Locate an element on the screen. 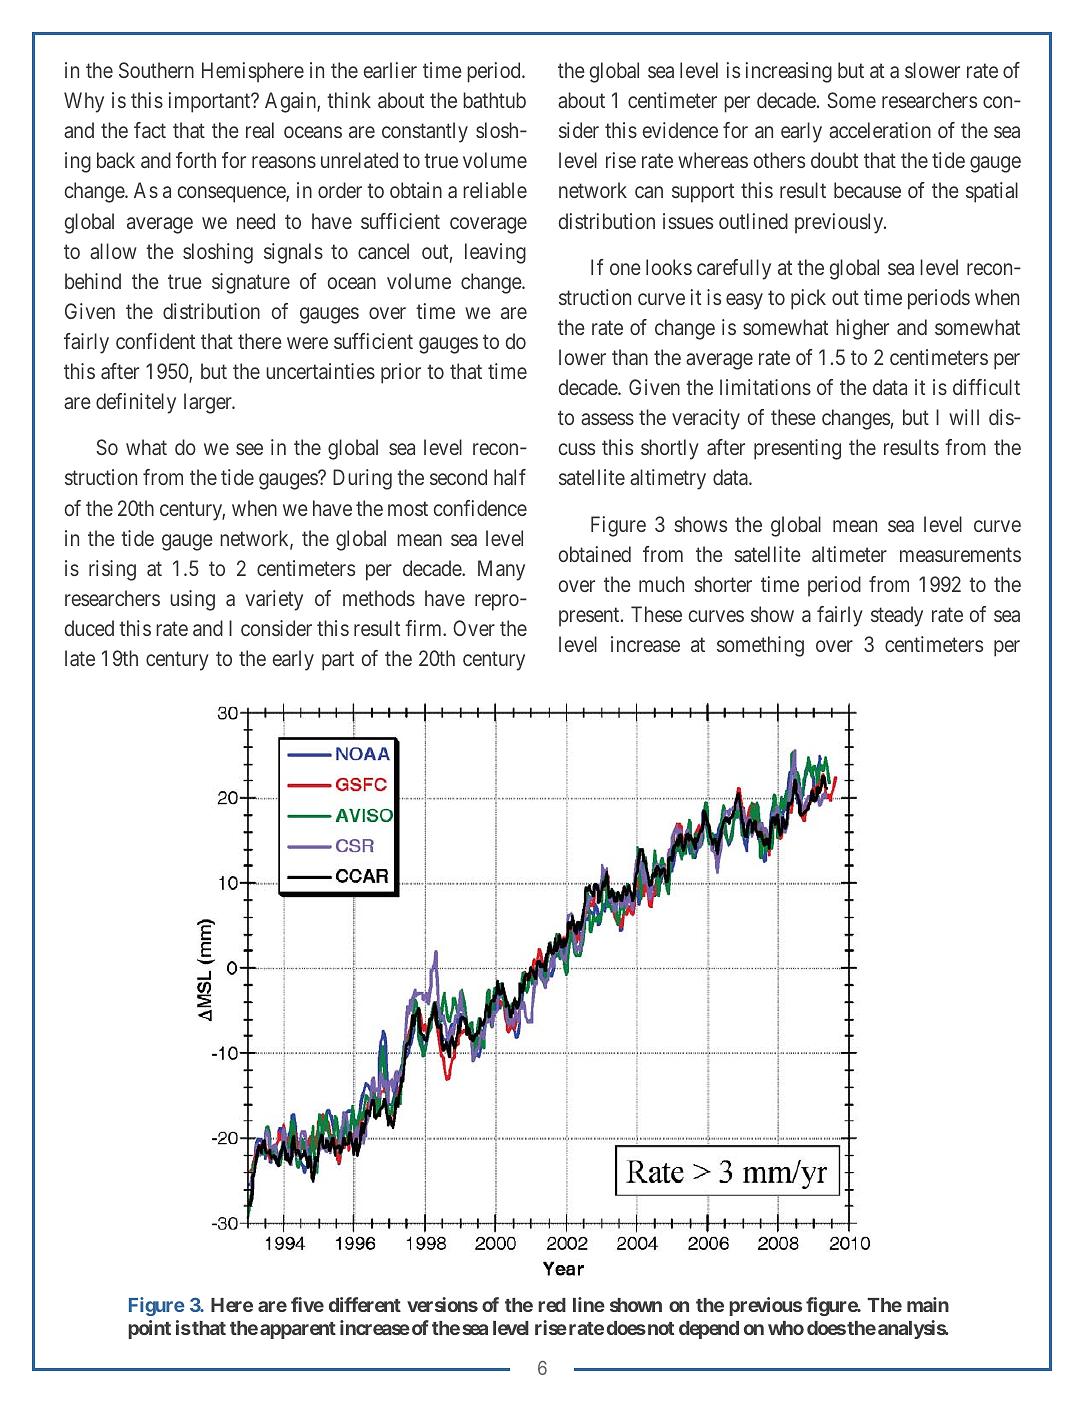 The height and width of the screenshot is (1403, 1084). higher is located at coordinates (862, 329).
